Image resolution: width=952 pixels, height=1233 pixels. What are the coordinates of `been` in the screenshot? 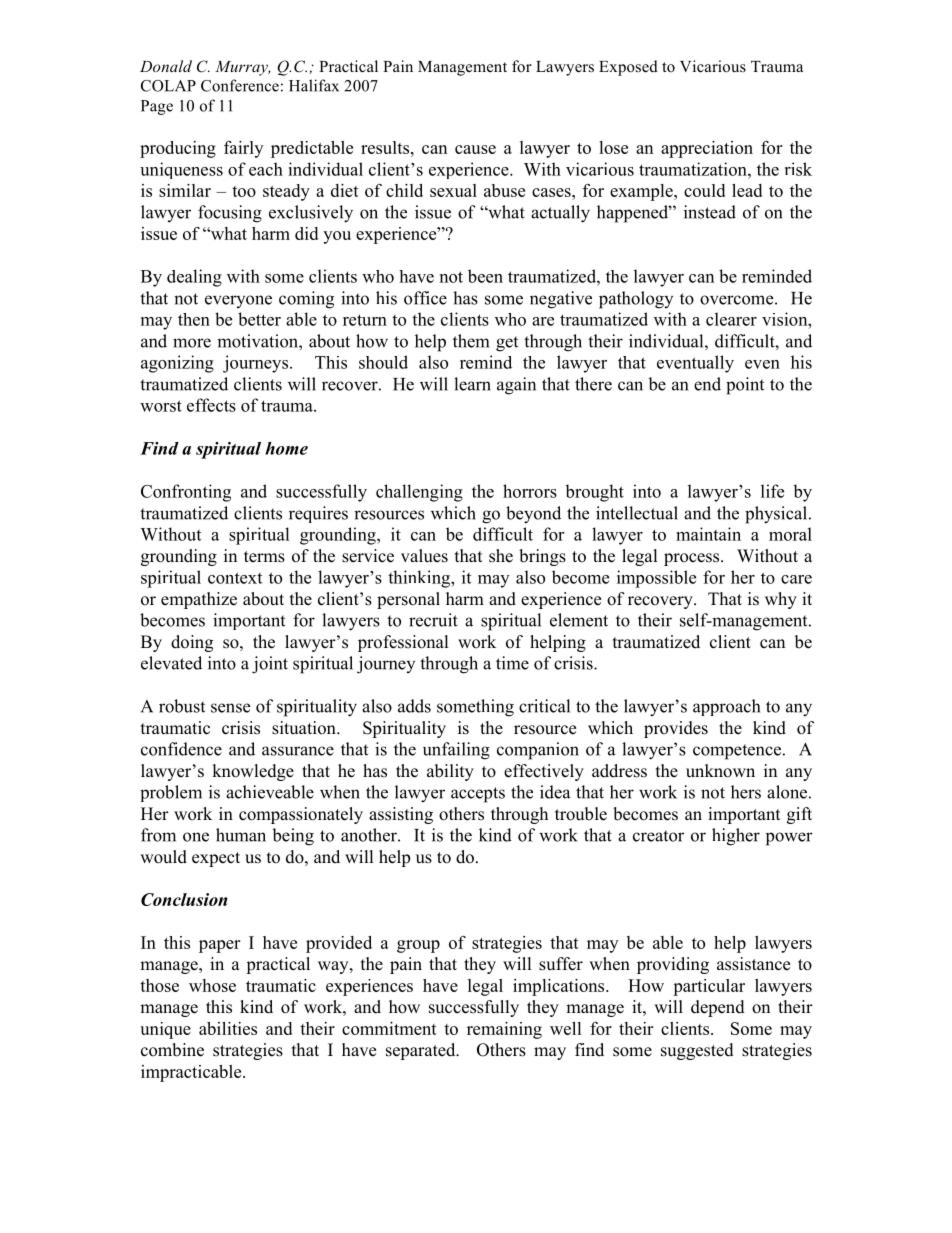 It's located at (485, 276).
